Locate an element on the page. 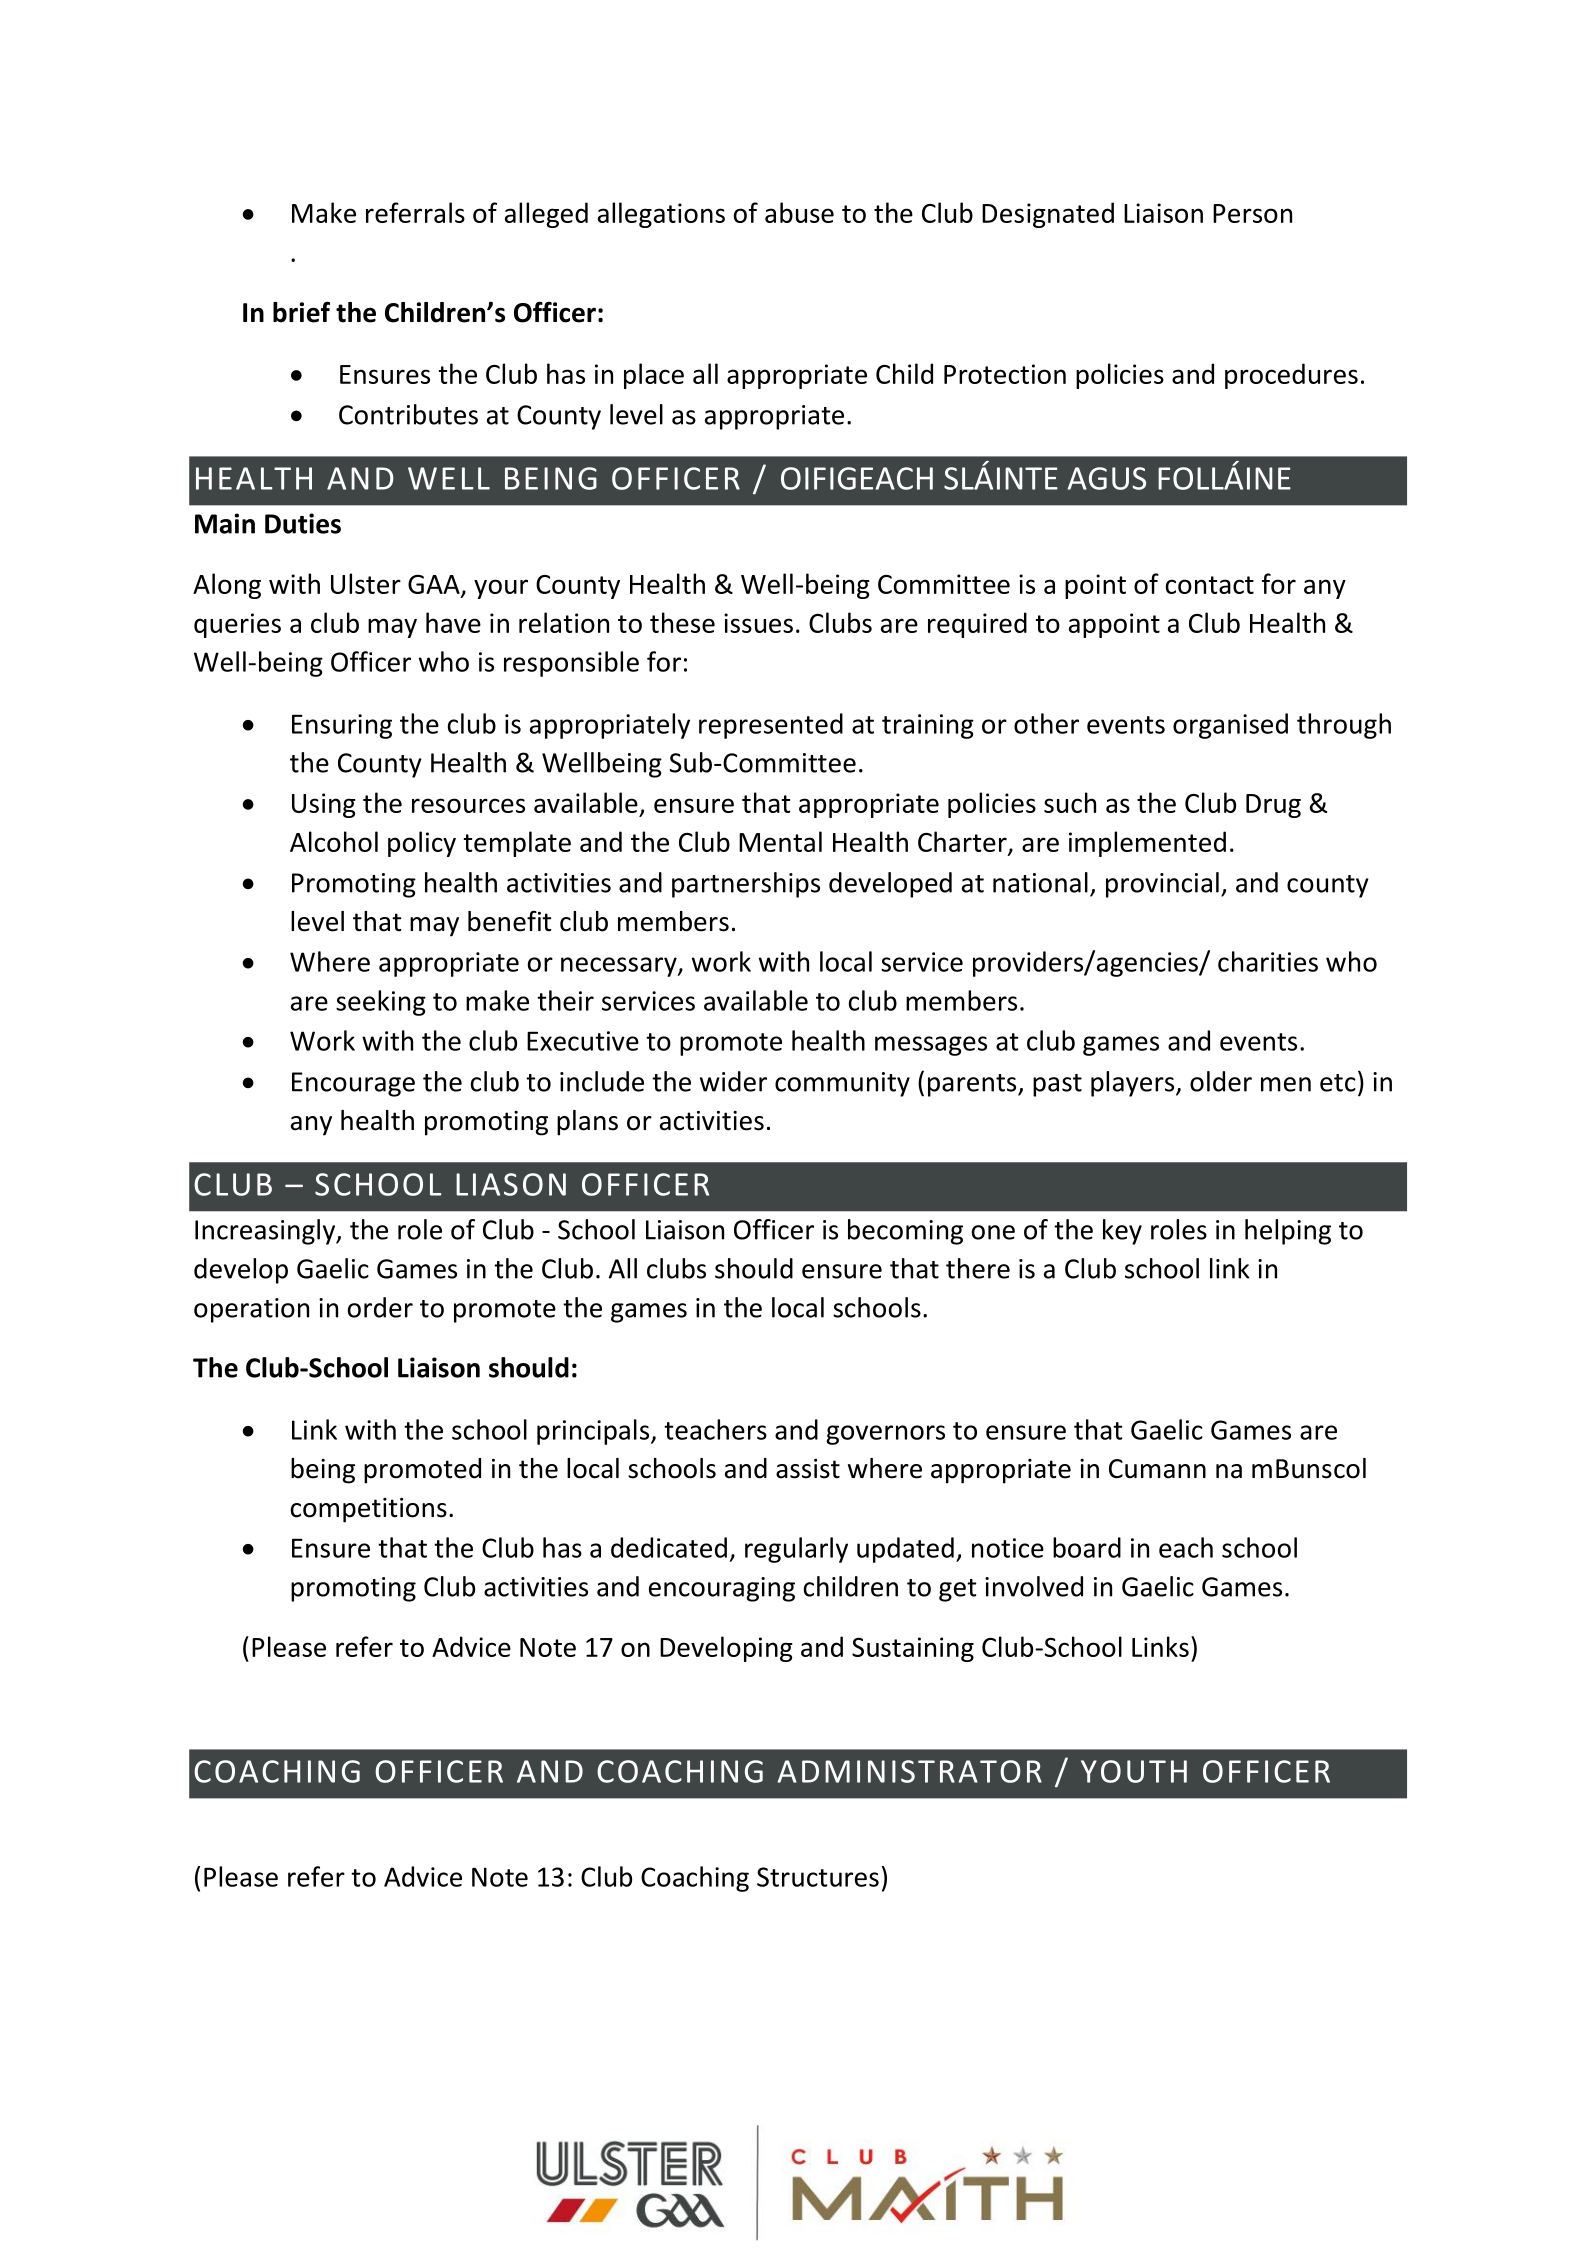 This document has height=2258, width=1596. Ulster is located at coordinates (366, 583).
